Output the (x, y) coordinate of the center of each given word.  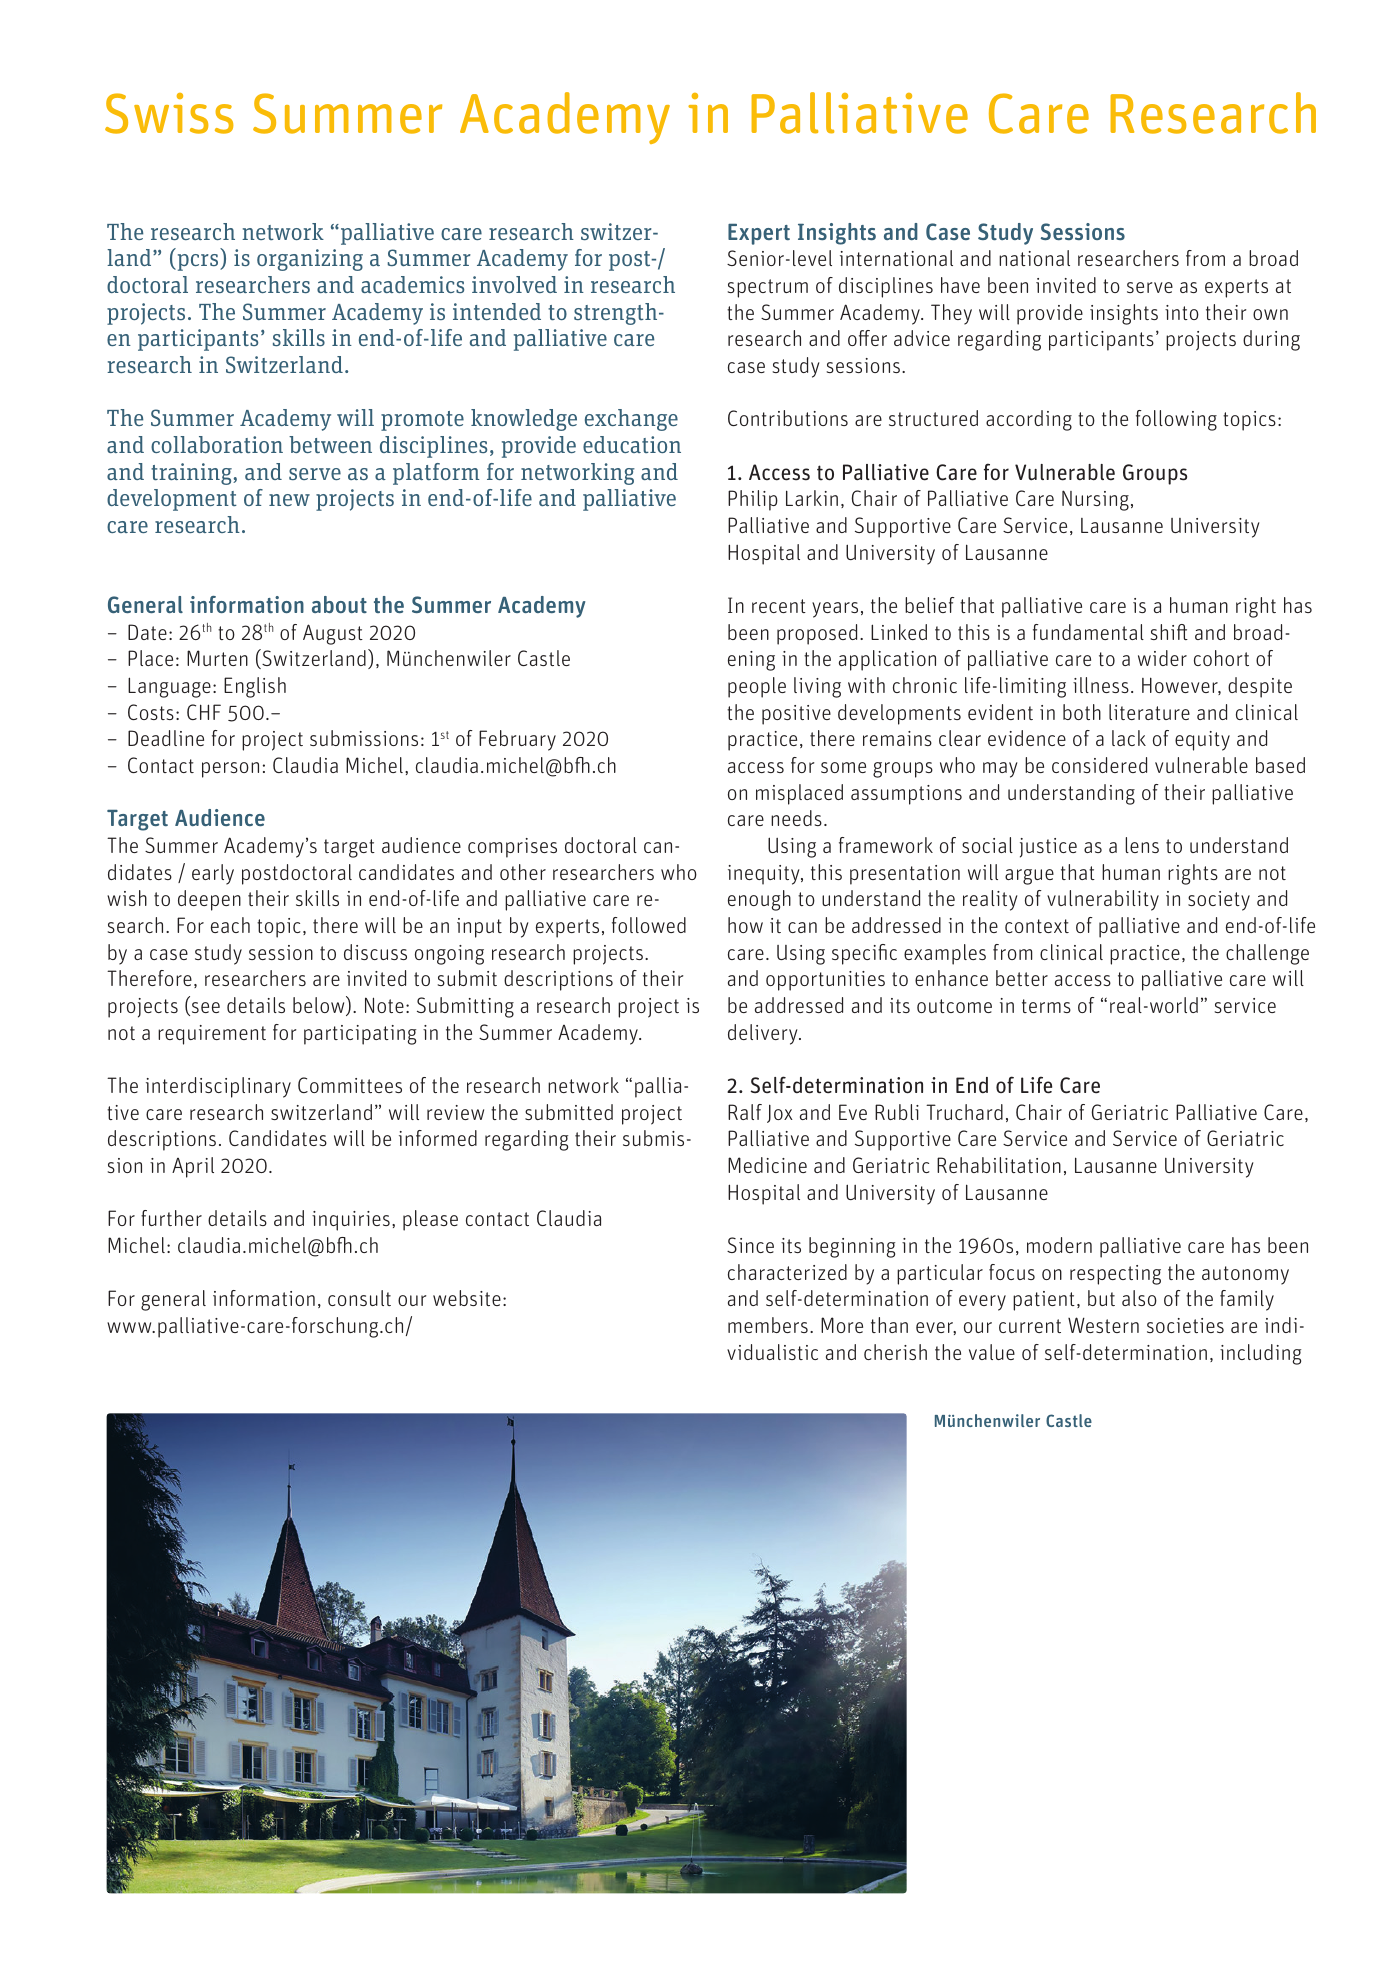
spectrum (768, 288)
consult (359, 1298)
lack (1129, 738)
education (632, 444)
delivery (764, 1034)
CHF (204, 712)
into (1182, 312)
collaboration (217, 444)
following (1176, 420)
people (757, 687)
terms (1046, 1006)
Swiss (169, 113)
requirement (212, 1035)
